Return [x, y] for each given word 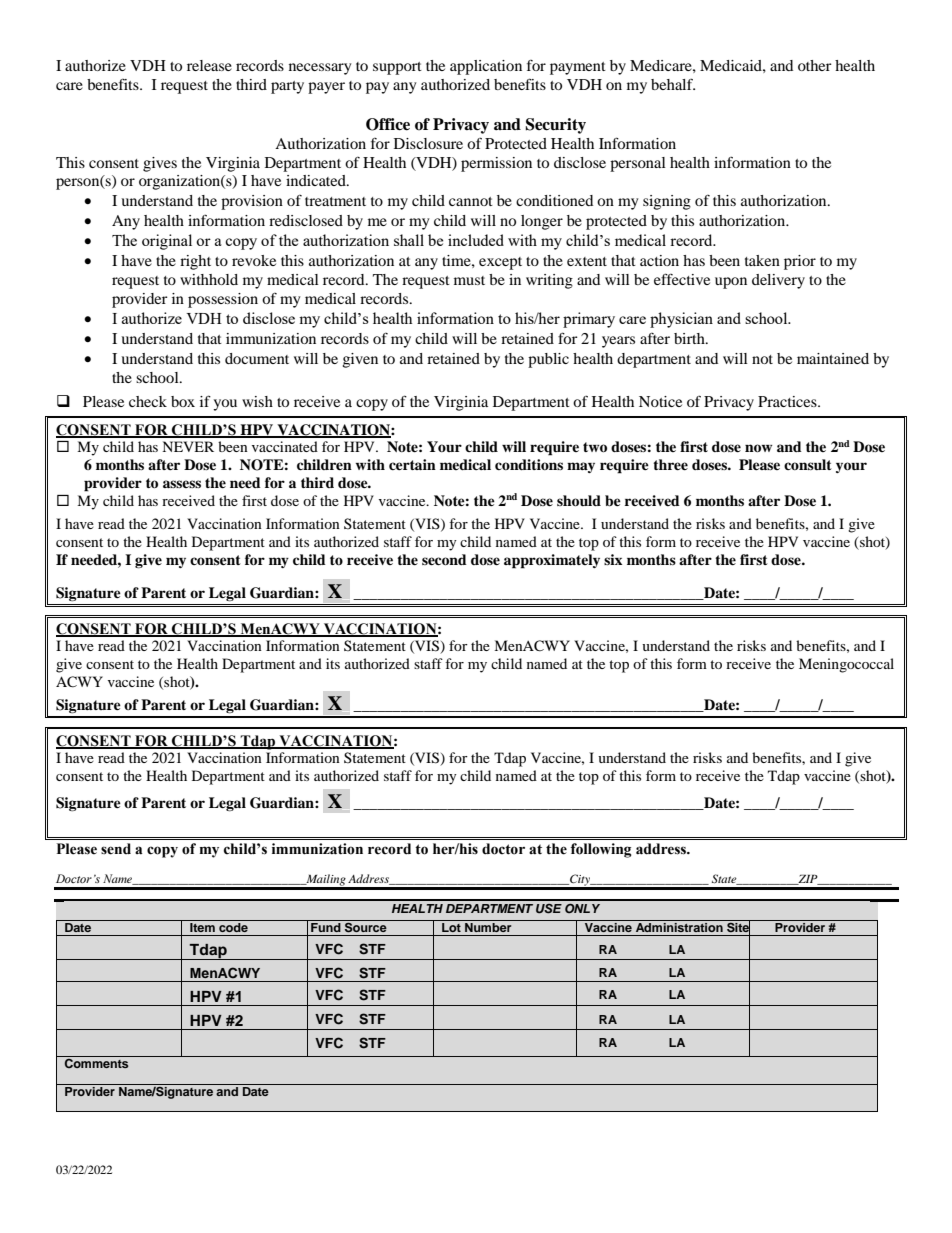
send [116, 849]
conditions [529, 464]
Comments [96, 1063]
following [601, 850]
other [815, 65]
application [486, 67]
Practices [788, 401]
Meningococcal [846, 665]
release [209, 65]
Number [488, 926]
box [183, 401]
